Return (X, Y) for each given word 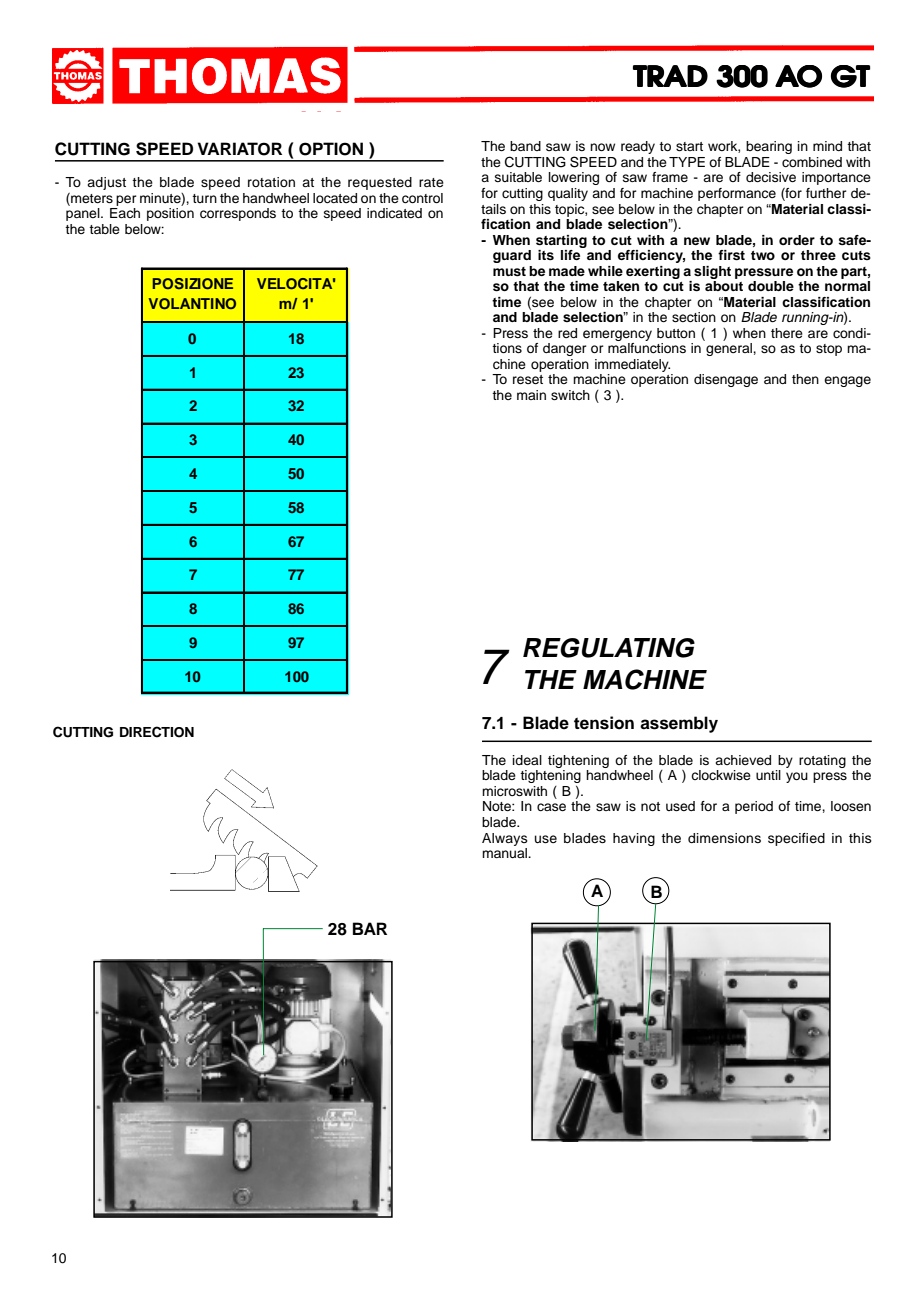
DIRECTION (157, 732)
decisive (771, 177)
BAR (370, 928)
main (531, 395)
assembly (679, 724)
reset (528, 379)
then (805, 379)
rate (431, 182)
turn (204, 198)
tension (604, 723)
